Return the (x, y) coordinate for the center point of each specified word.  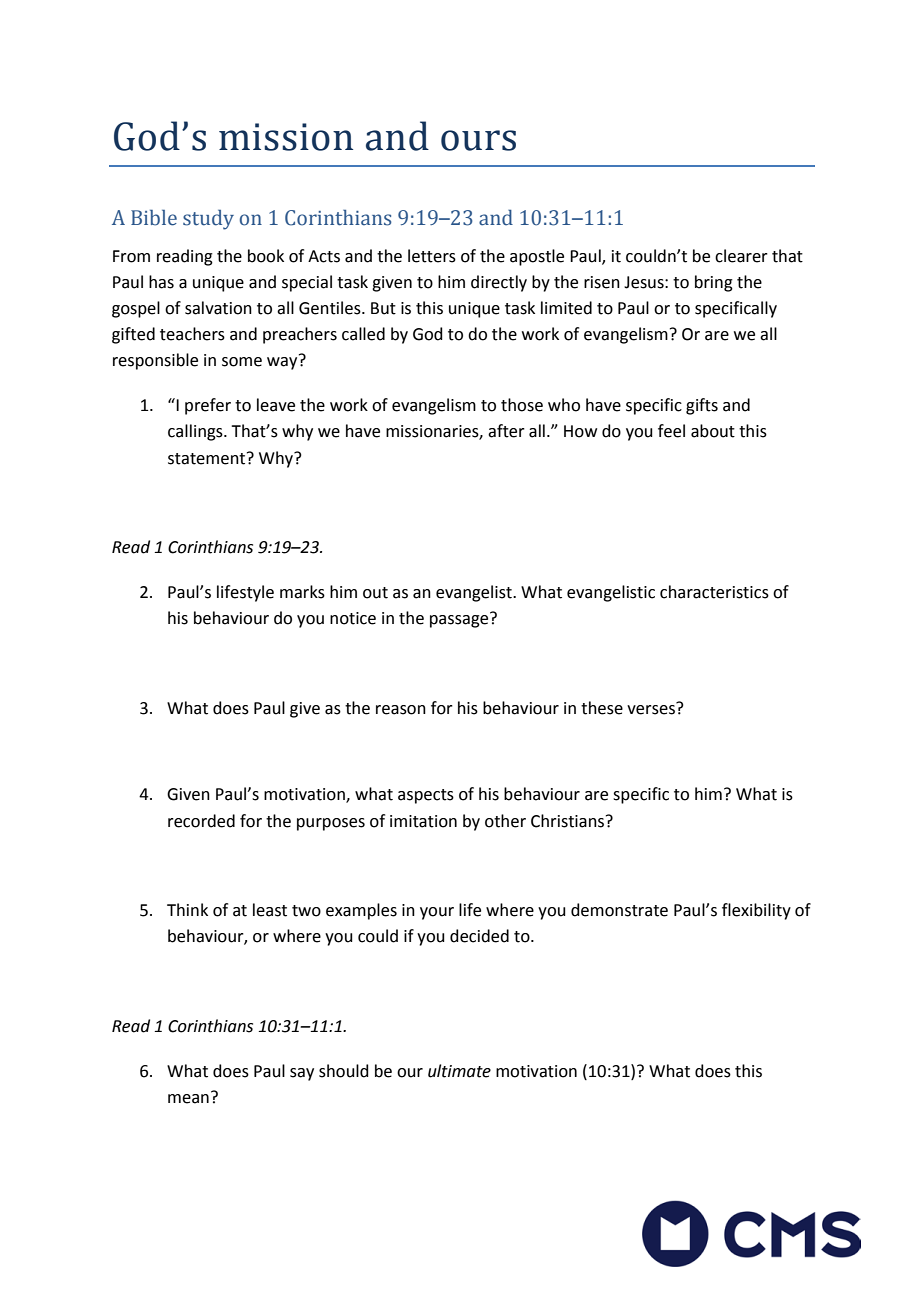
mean (188, 1099)
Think (187, 909)
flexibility (756, 911)
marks (302, 592)
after (506, 431)
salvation (218, 308)
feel (671, 431)
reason (401, 710)
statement (208, 458)
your (437, 913)
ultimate (459, 1071)
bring (714, 283)
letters (432, 256)
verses (652, 708)
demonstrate (619, 910)
